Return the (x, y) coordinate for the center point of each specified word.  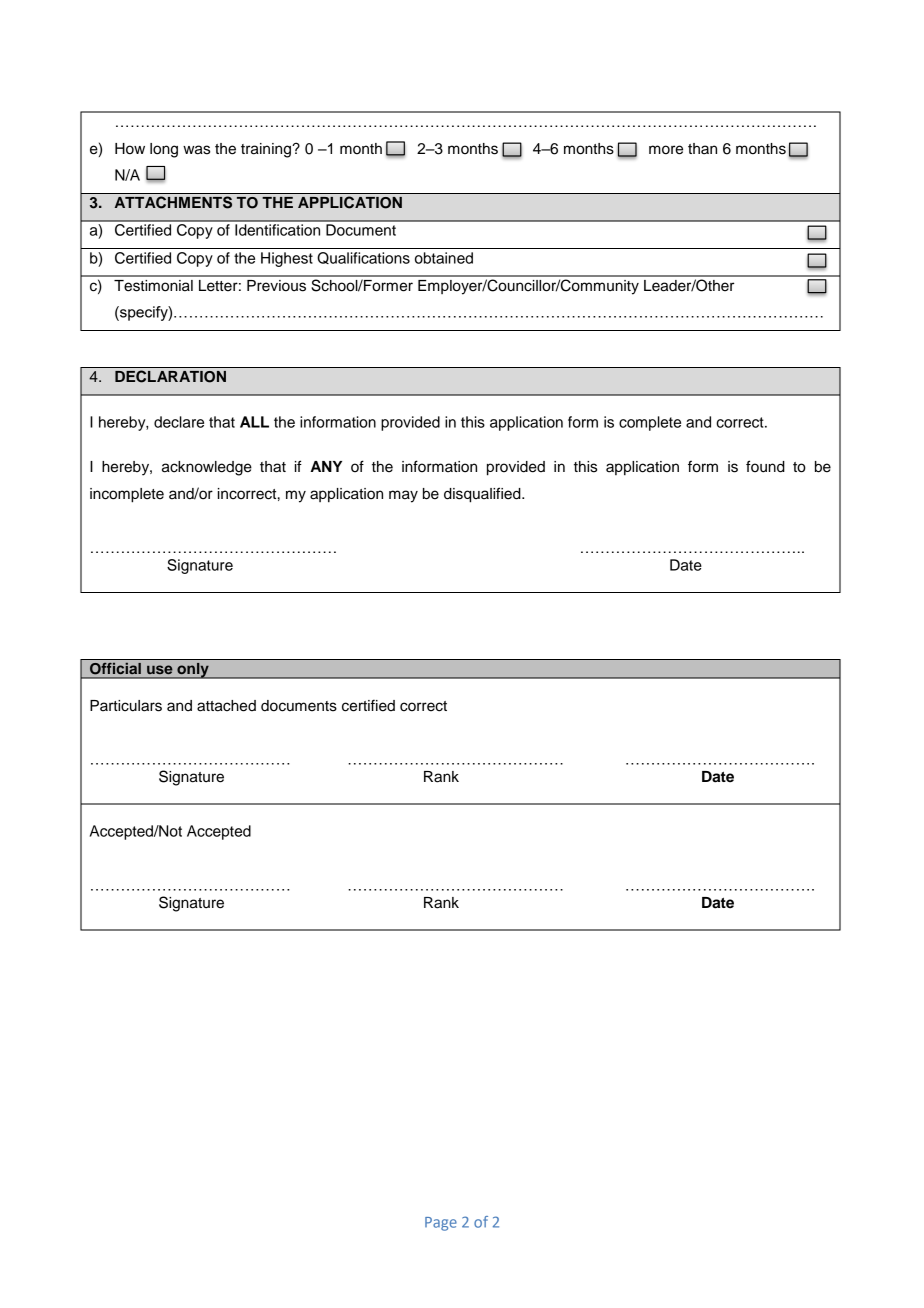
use (159, 669)
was (196, 150)
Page (441, 1224)
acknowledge (207, 468)
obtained (444, 258)
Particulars (126, 706)
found (765, 466)
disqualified (483, 495)
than (702, 149)
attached (226, 706)
